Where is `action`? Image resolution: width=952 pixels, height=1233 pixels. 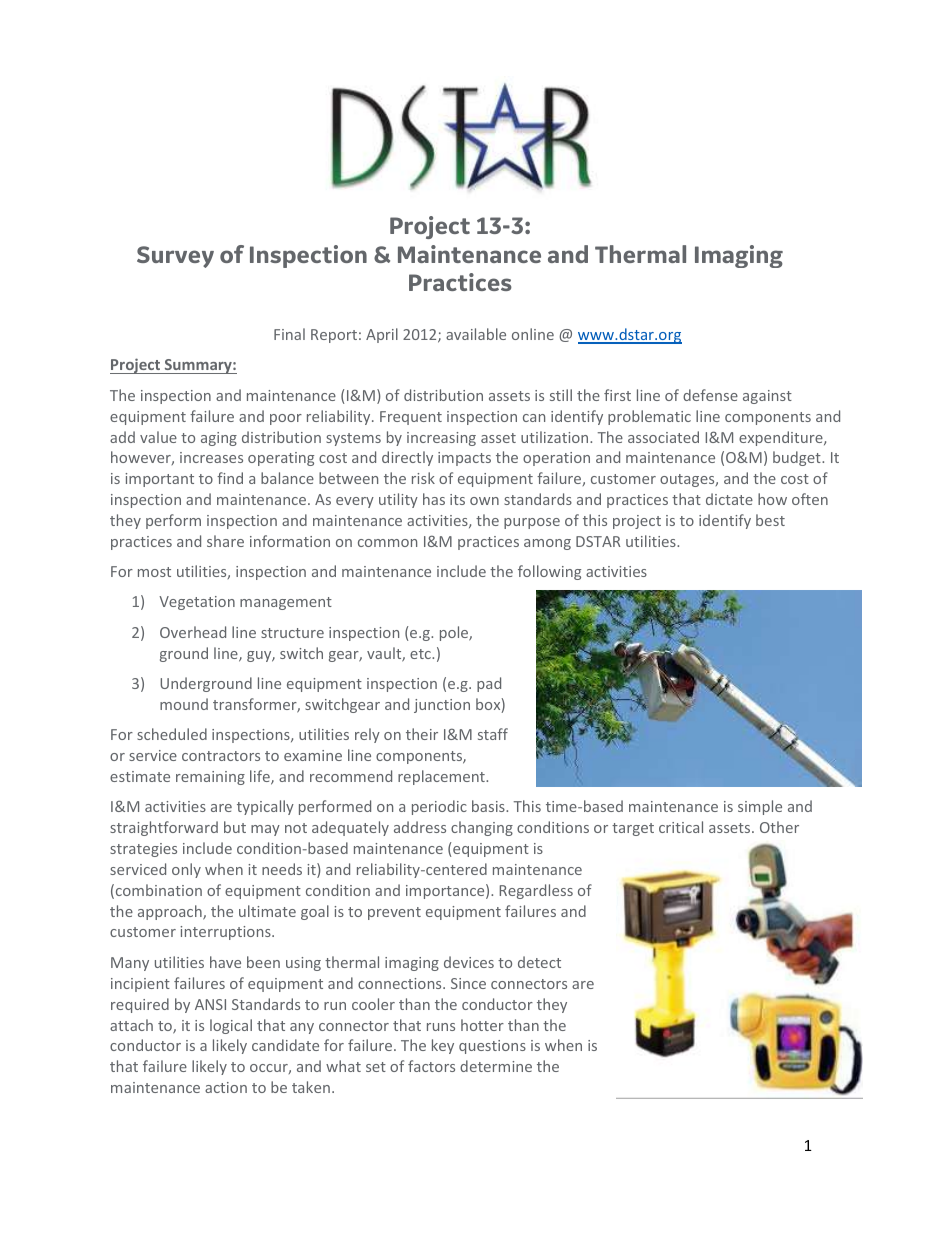 action is located at coordinates (226, 1087).
